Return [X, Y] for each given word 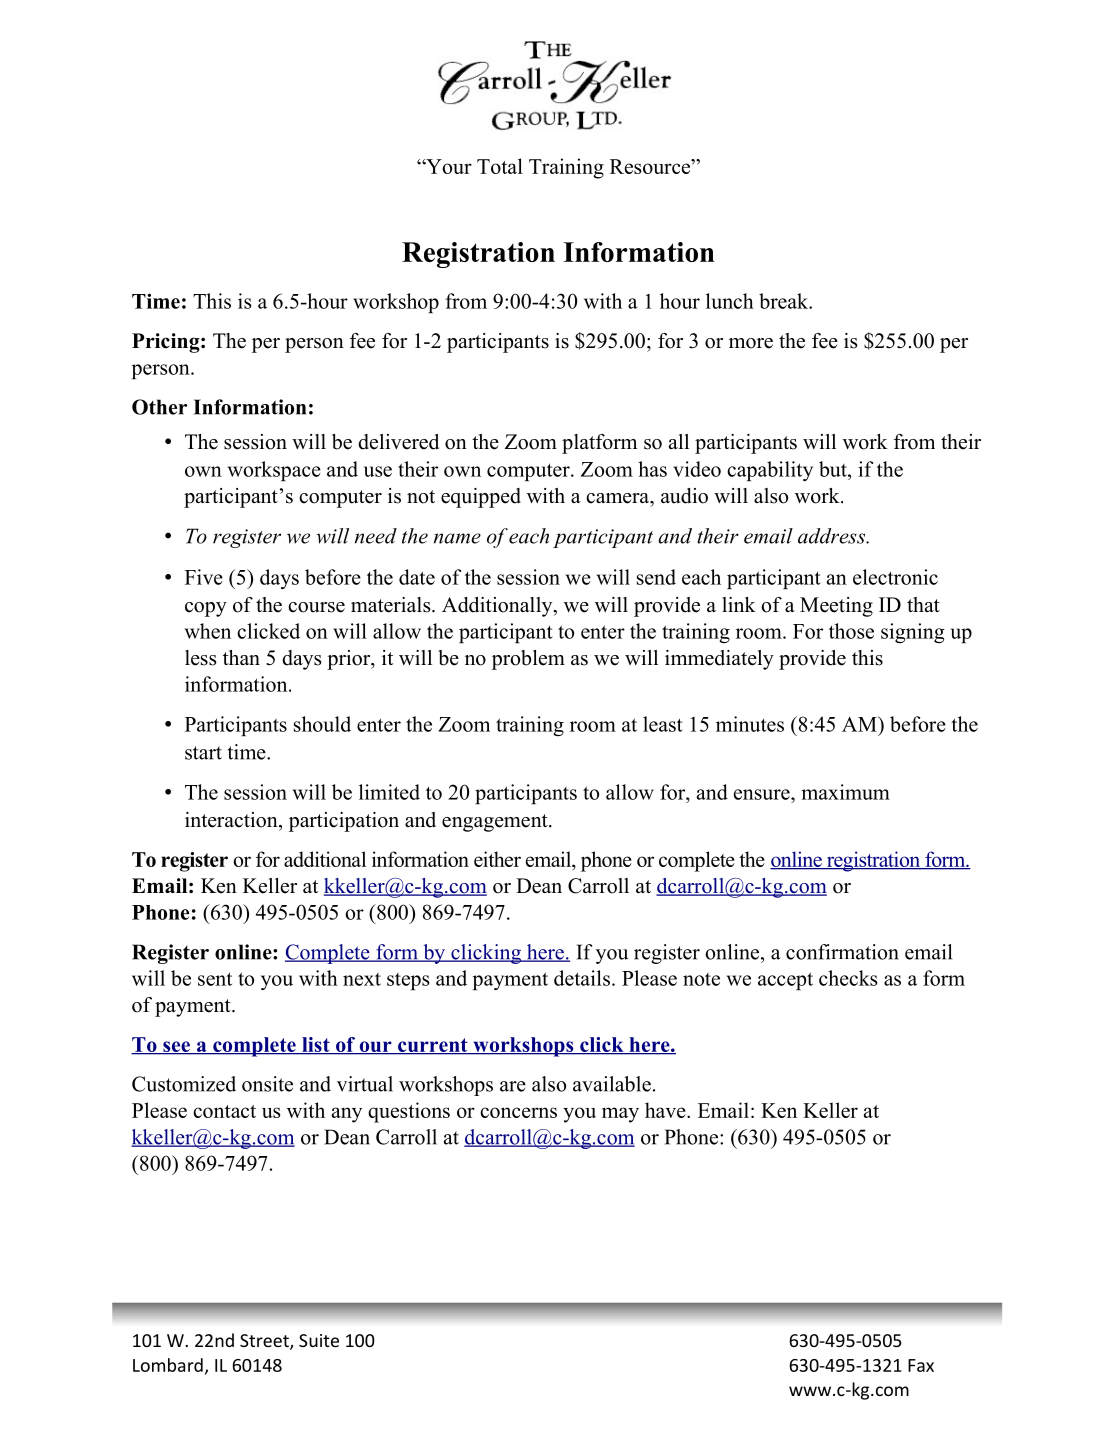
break [785, 301]
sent [215, 979]
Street [265, 1342]
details [582, 978]
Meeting [836, 607]
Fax [921, 1365]
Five [204, 577]
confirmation [842, 952]
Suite [319, 1340]
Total [500, 166]
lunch [730, 301]
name [457, 538]
